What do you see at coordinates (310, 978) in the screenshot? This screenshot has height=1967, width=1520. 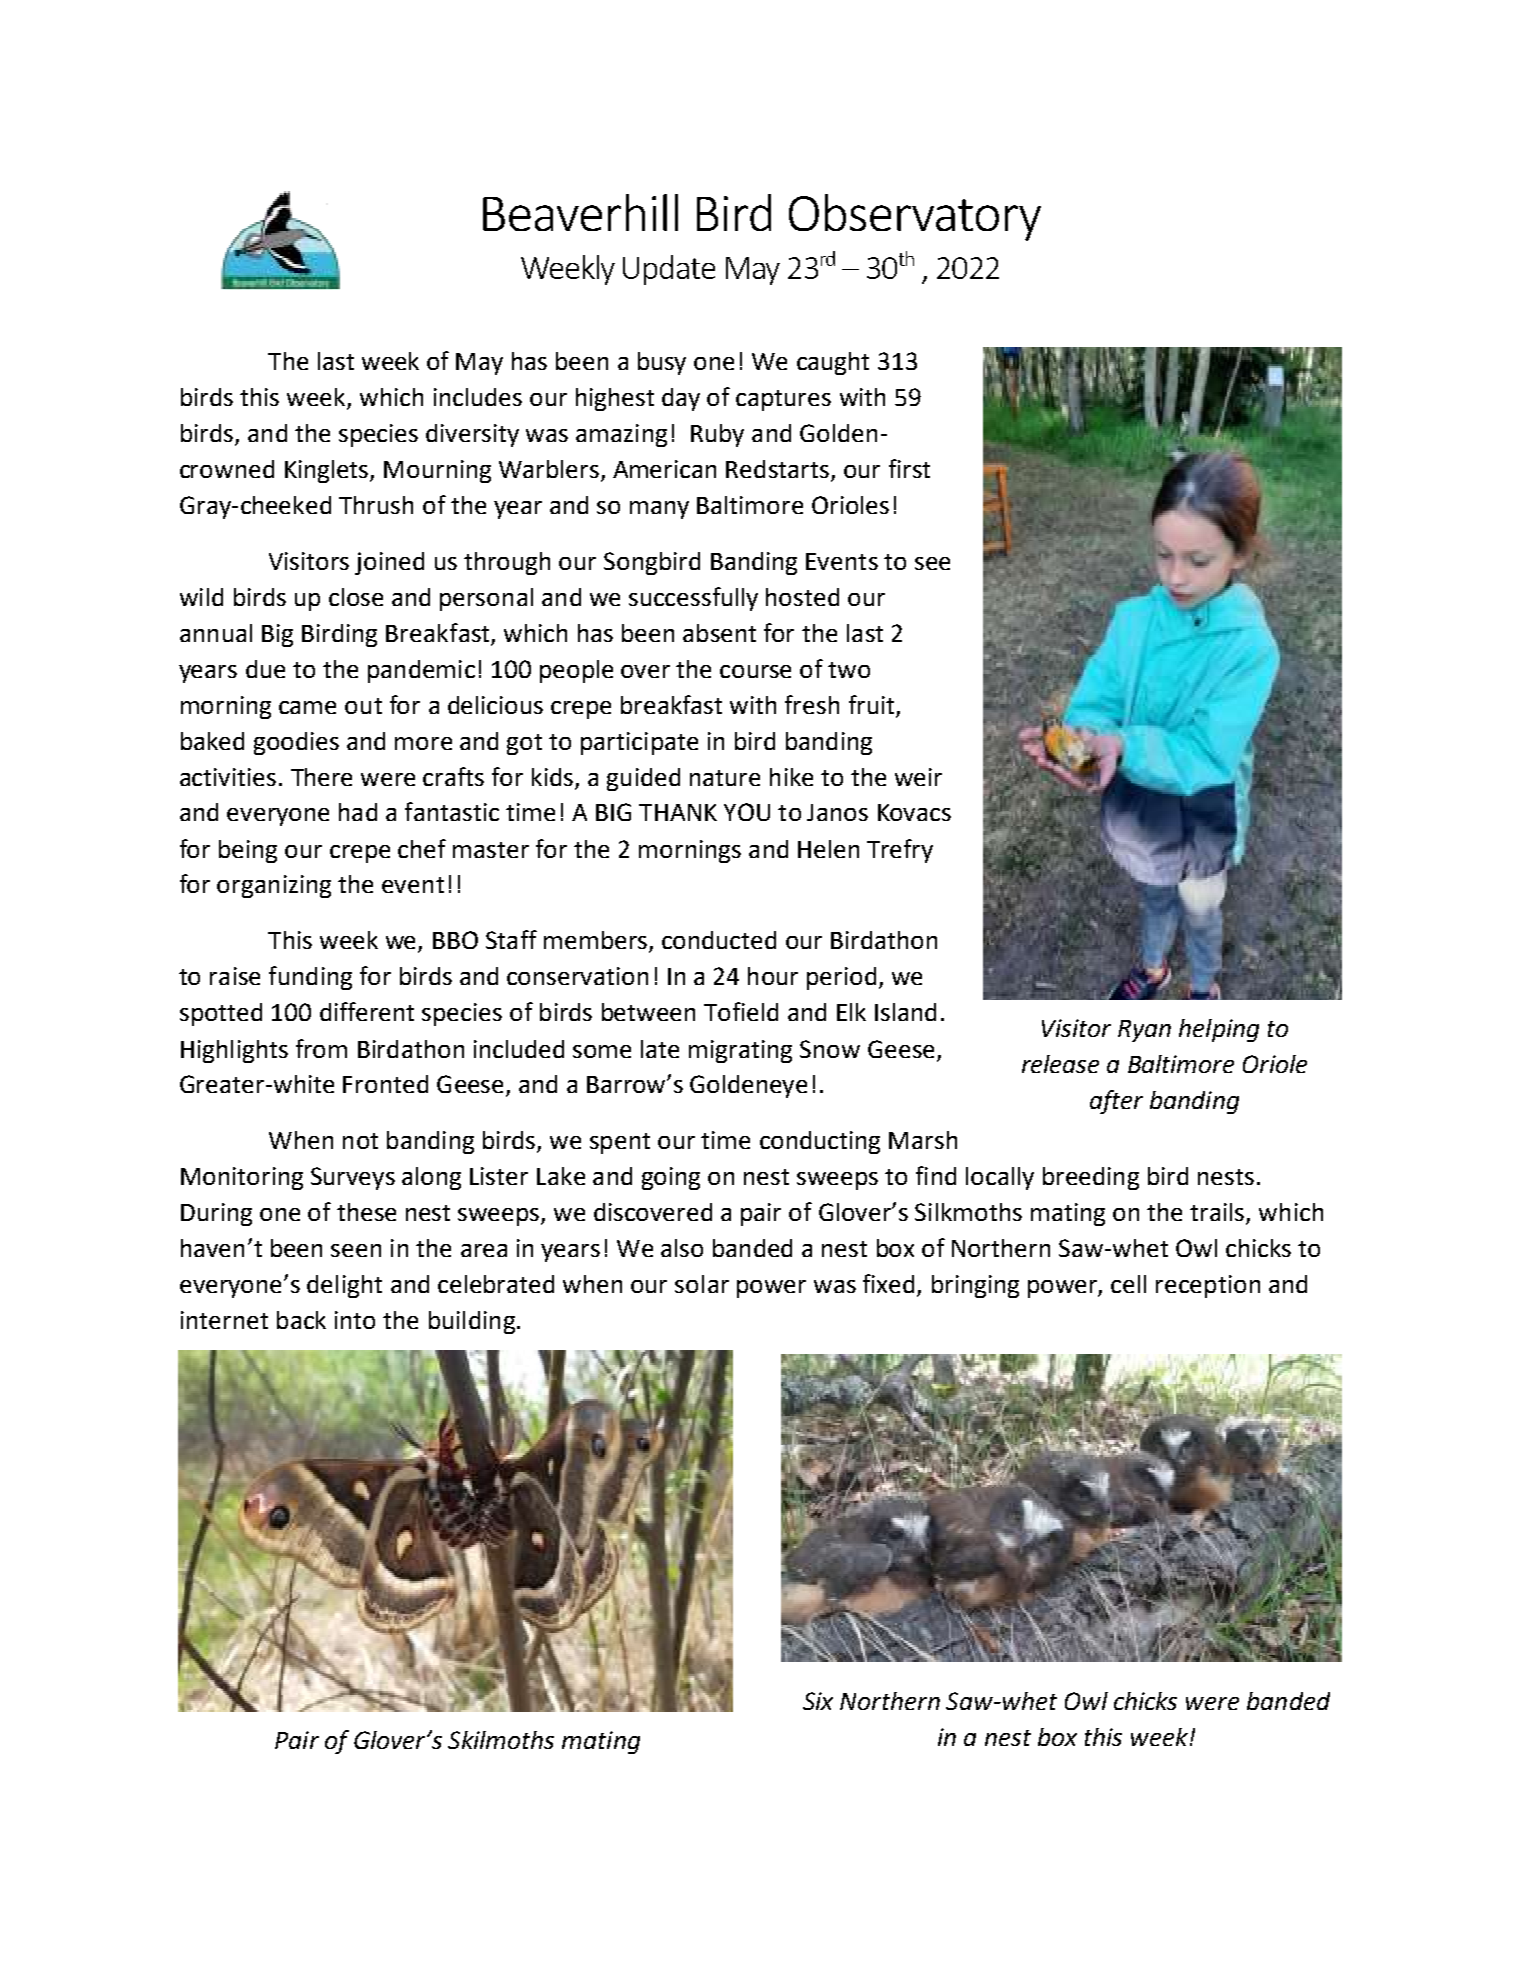 I see `funding` at bounding box center [310, 978].
